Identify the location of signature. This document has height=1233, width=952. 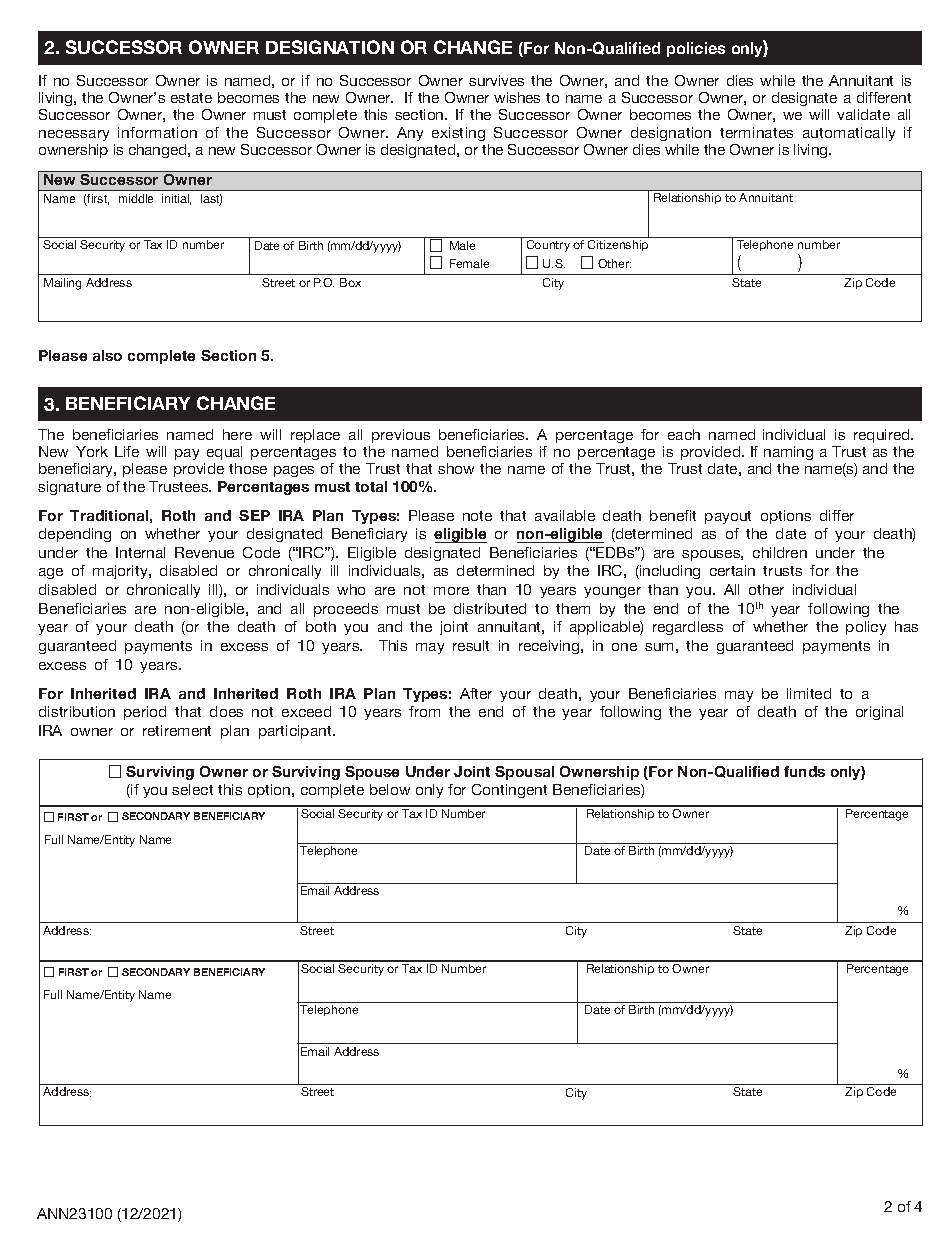
(69, 488).
